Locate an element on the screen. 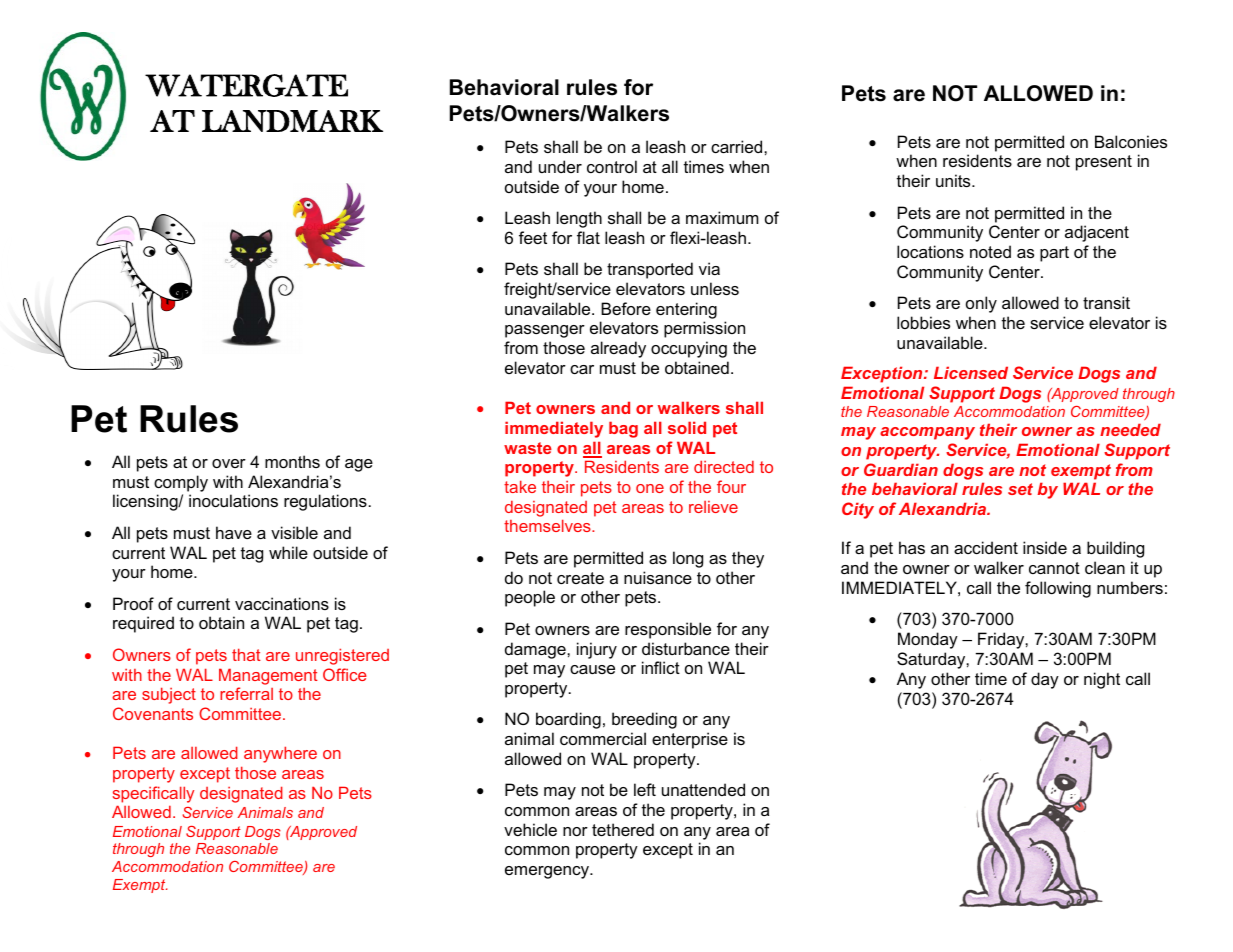 The width and height of the screenshot is (1233, 952). carried is located at coordinates (738, 146).
